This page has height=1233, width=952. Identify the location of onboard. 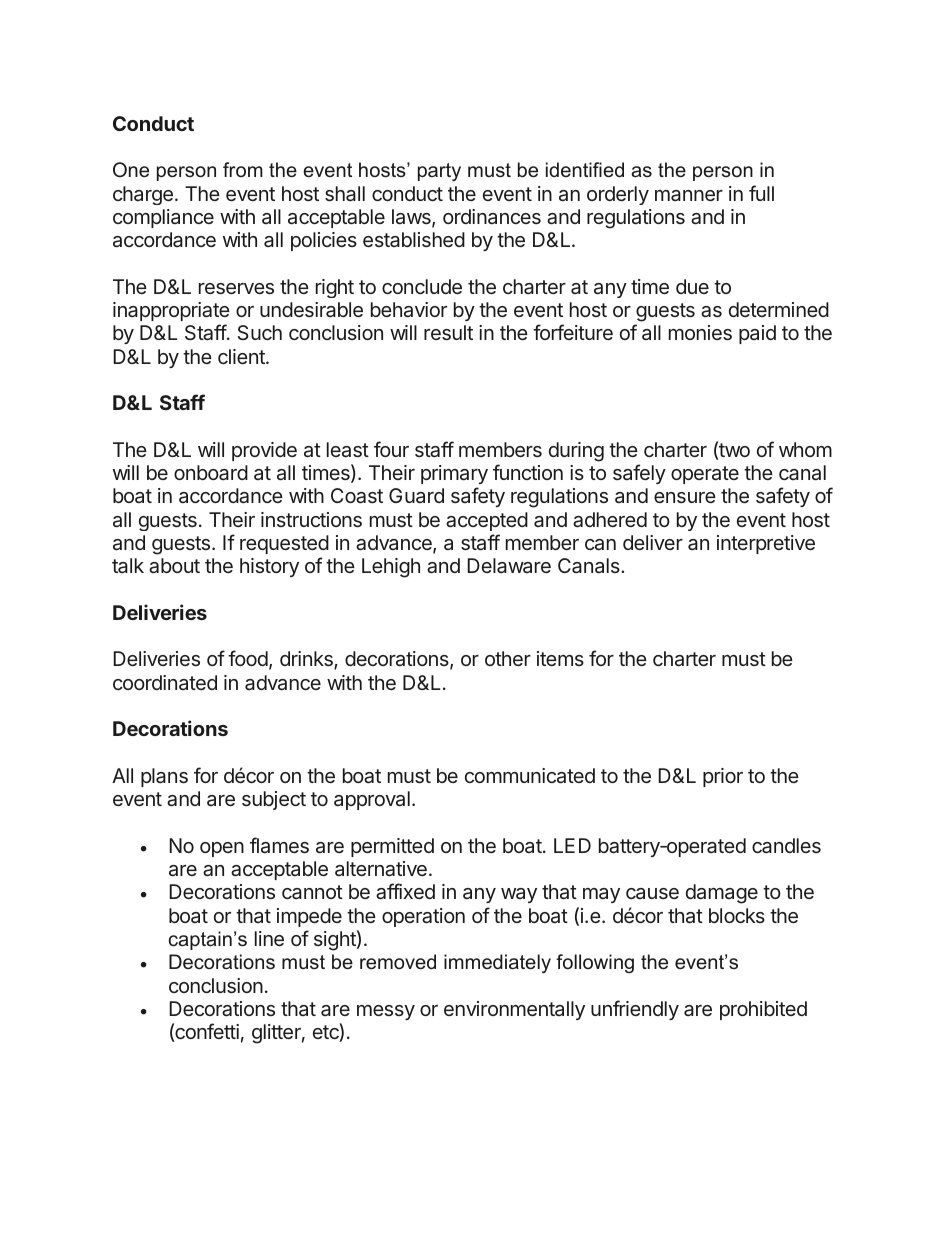
(211, 472).
